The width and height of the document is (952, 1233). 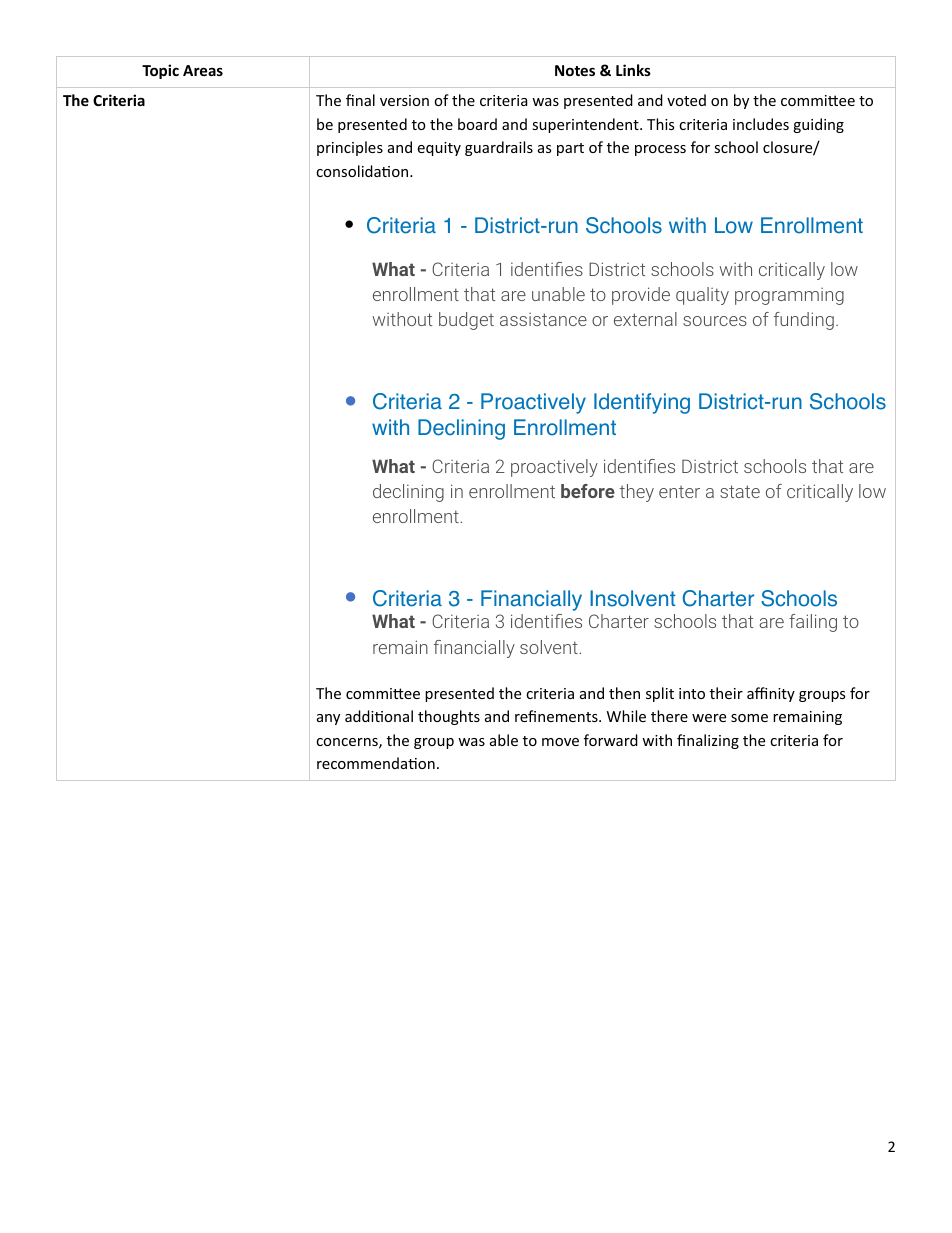 What do you see at coordinates (740, 491) in the document?
I see `state` at bounding box center [740, 491].
